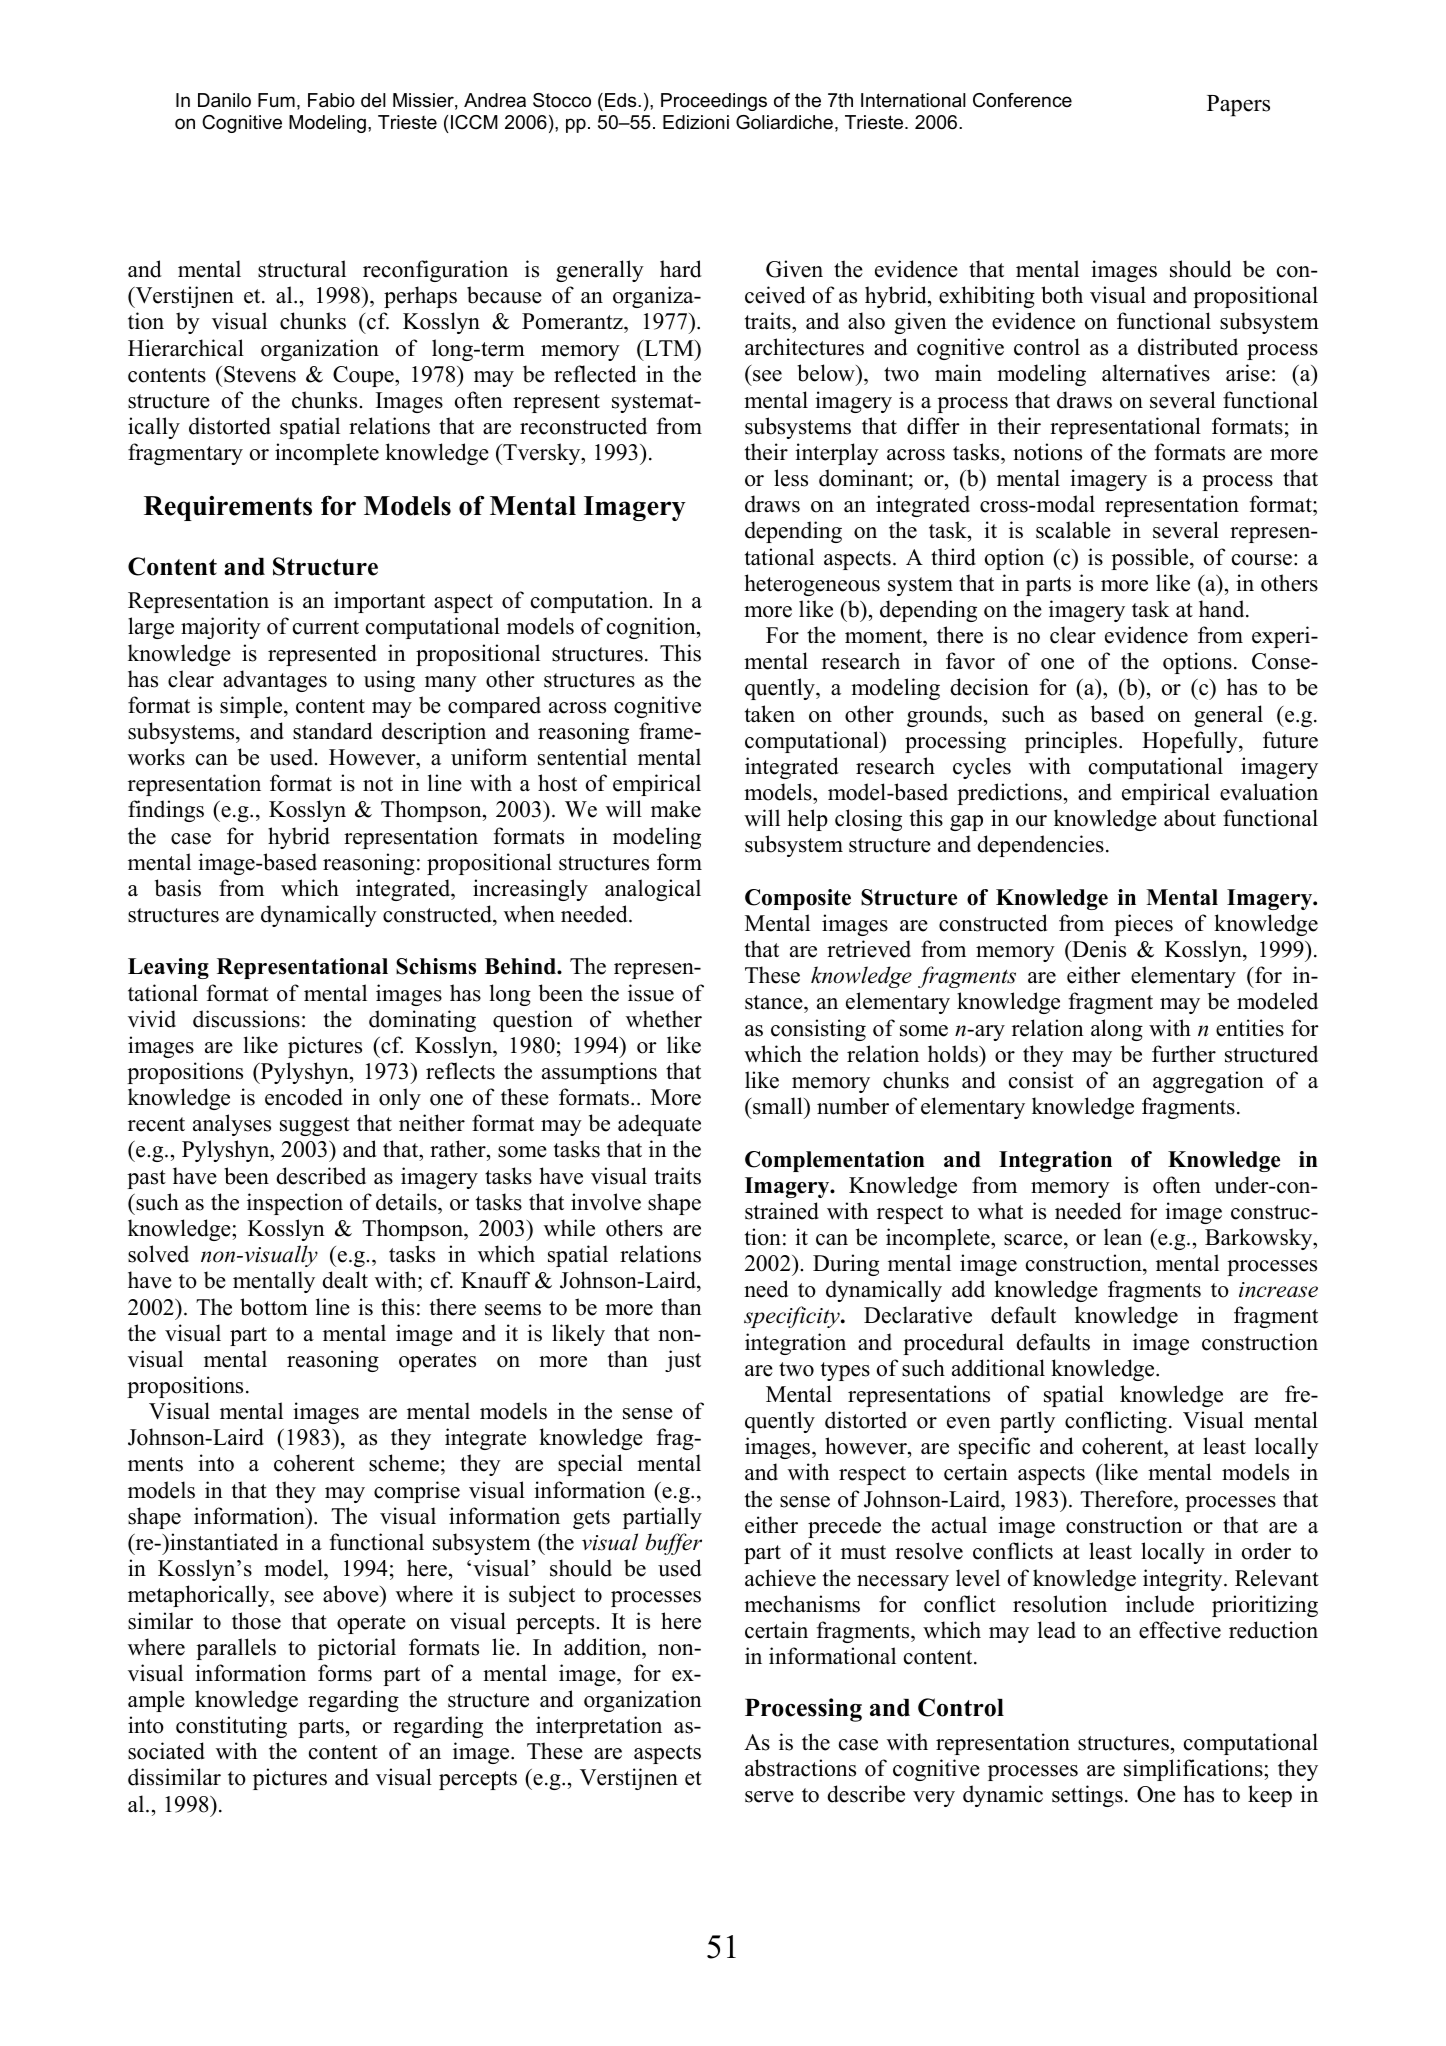 This page has height=2046, width=1446. Describe the element at coordinates (1143, 925) in the page. I see `pieces` at that location.
